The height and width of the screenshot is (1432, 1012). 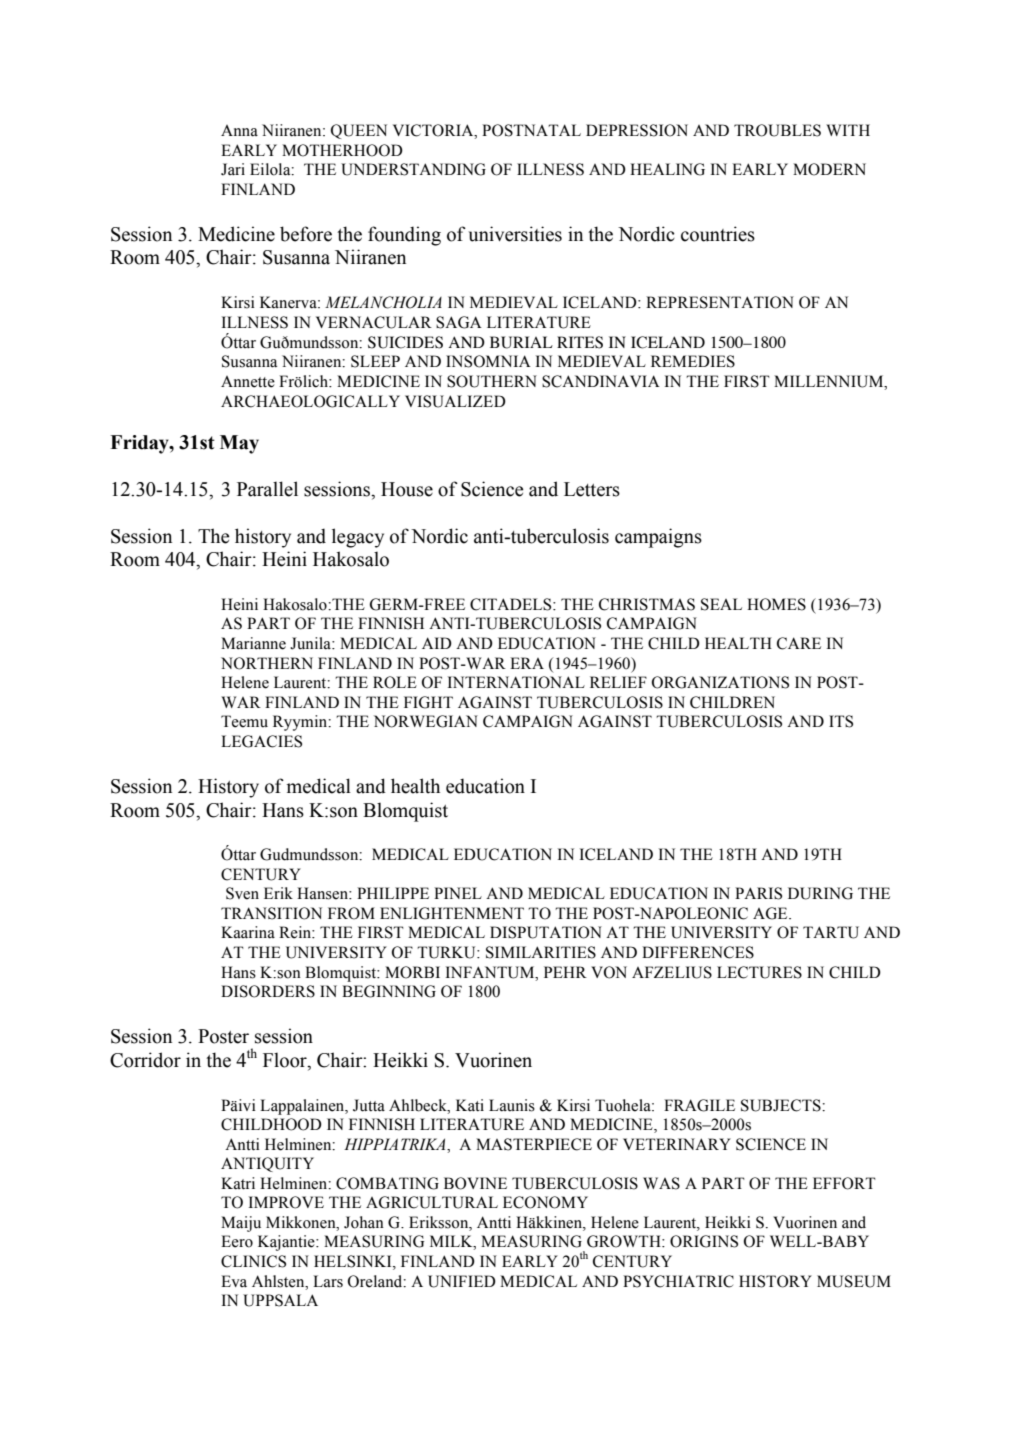 I want to click on INTERNATIONAL, so click(x=516, y=682).
